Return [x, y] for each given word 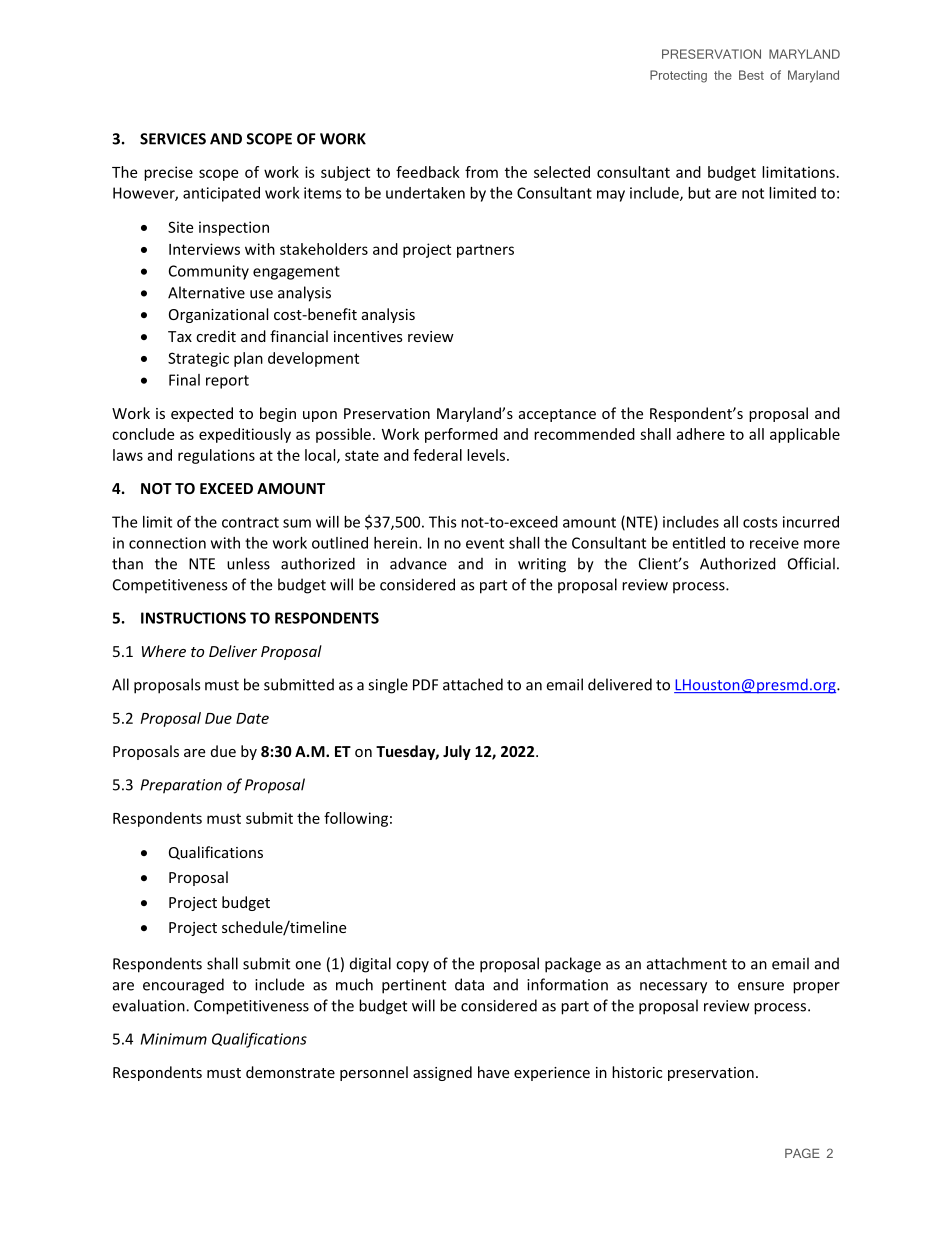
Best [751, 75]
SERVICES [173, 139]
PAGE [802, 1153]
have [493, 1072]
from [481, 172]
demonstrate [290, 1072]
